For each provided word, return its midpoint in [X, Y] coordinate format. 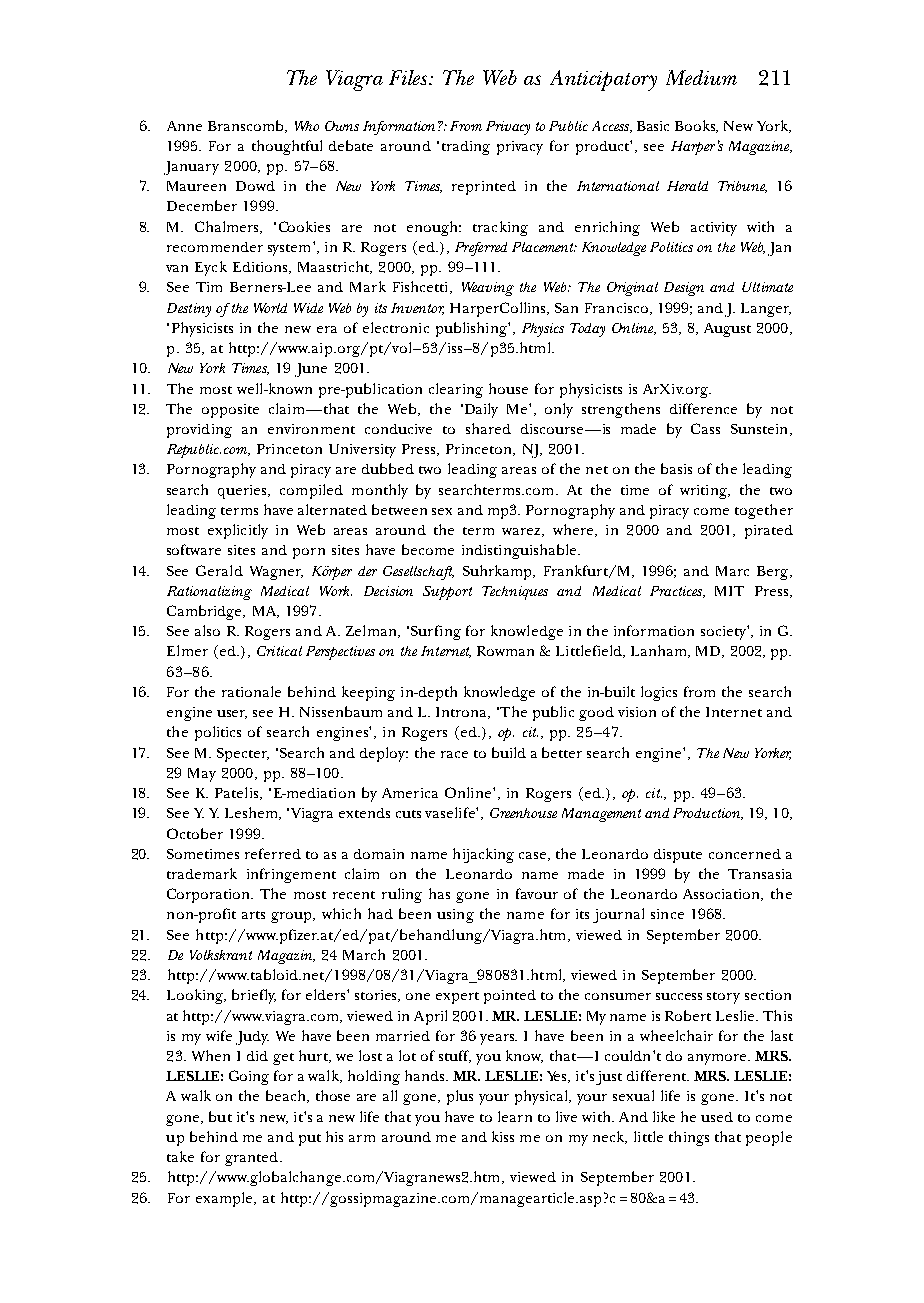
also [207, 630]
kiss [503, 1136]
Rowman [505, 651]
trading [466, 148]
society [724, 633]
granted [253, 1159]
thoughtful [287, 147]
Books [696, 126]
